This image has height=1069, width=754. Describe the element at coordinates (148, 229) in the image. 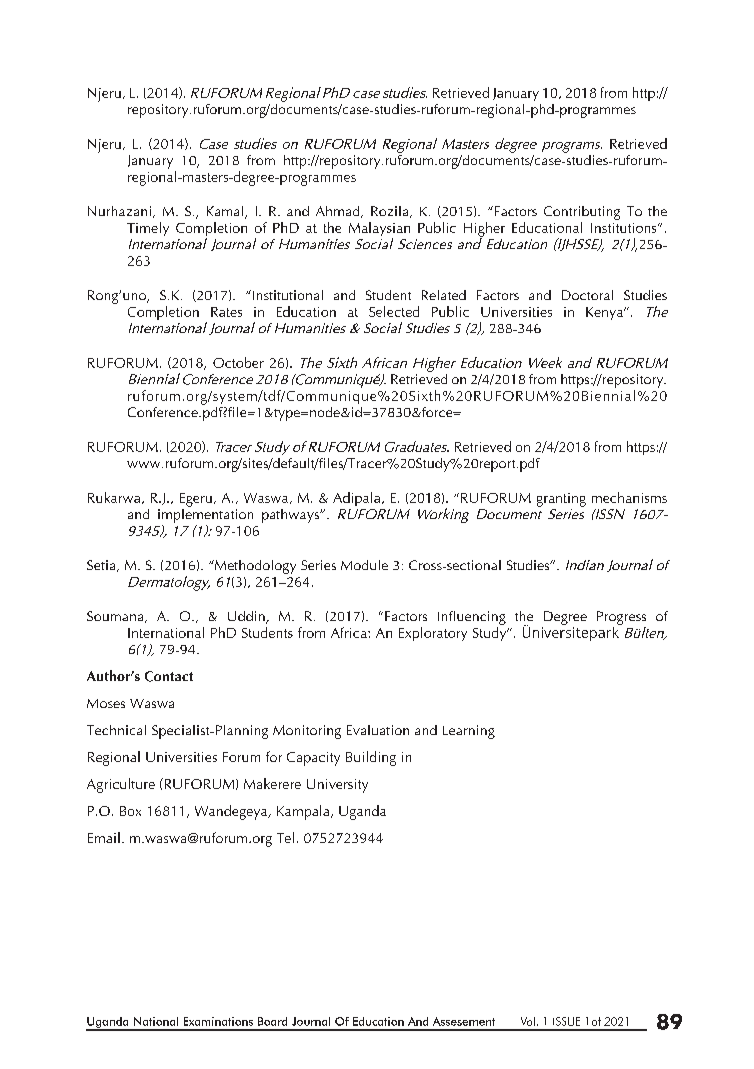

I see `Timely` at that location.
